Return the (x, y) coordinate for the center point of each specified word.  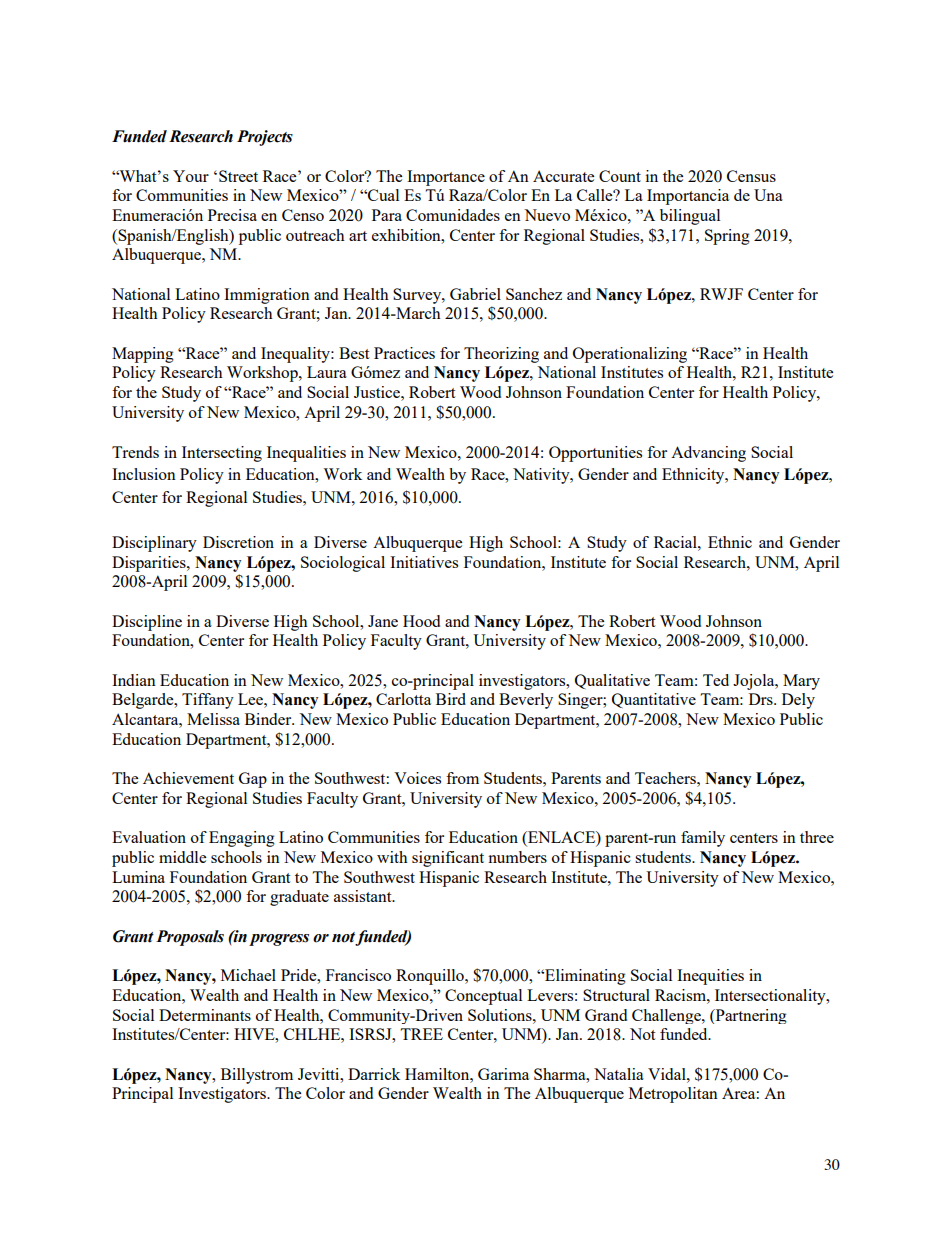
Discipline (147, 623)
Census (751, 176)
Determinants (205, 1015)
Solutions (501, 1015)
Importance (446, 178)
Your (191, 176)
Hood (421, 621)
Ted (716, 680)
